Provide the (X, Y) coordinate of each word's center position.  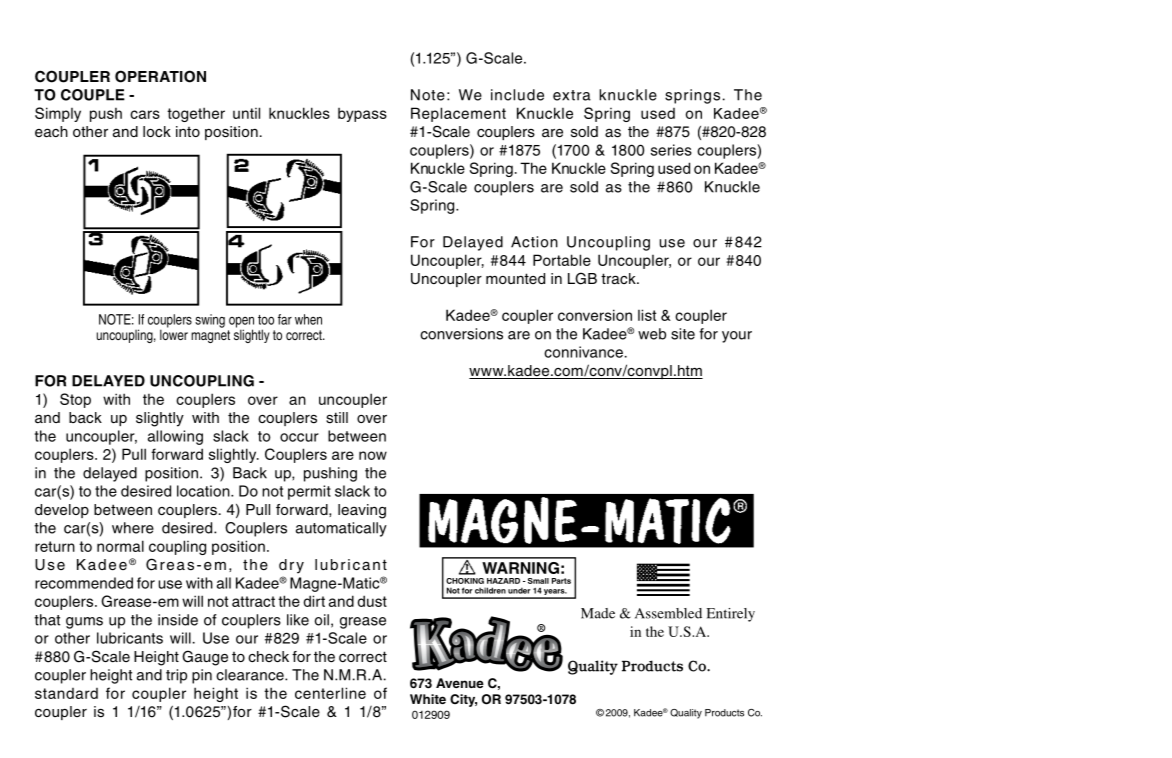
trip (176, 676)
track (619, 279)
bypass (362, 115)
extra (572, 95)
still (337, 418)
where (133, 528)
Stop (75, 400)
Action (534, 242)
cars (145, 114)
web (652, 334)
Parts (561, 581)
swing (210, 321)
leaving (362, 511)
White (428, 699)
